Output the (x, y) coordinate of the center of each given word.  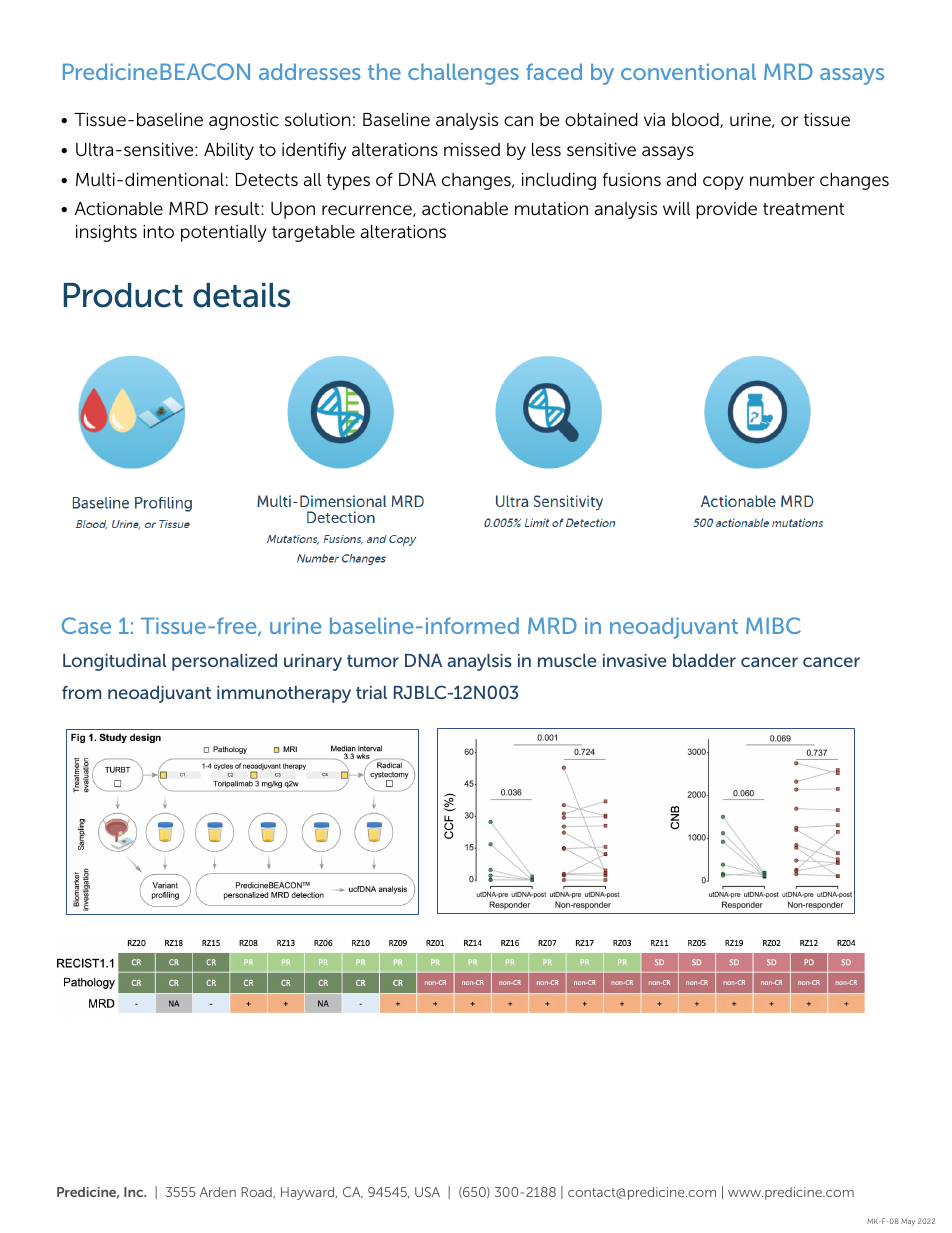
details (241, 295)
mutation (551, 208)
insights (106, 233)
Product (123, 295)
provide (726, 210)
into (158, 231)
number (782, 180)
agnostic (244, 121)
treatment (803, 209)
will (676, 208)
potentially (224, 233)
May (908, 1222)
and (681, 179)
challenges (463, 74)
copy (723, 183)
